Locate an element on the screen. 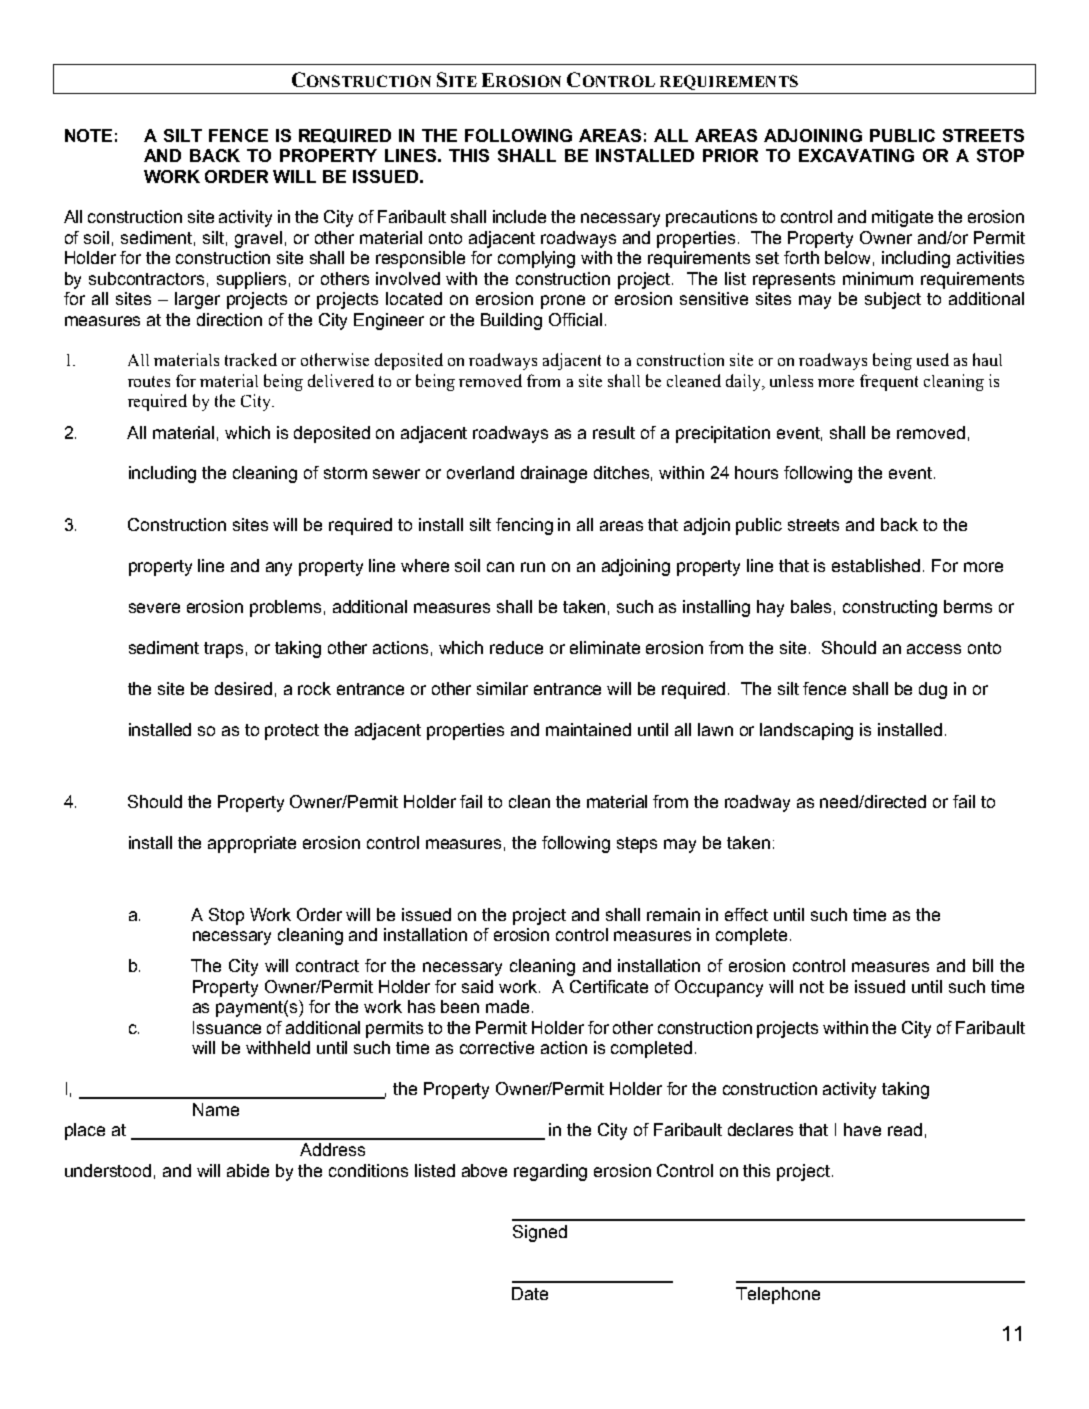 The image size is (1089, 1409). fencing is located at coordinates (524, 526).
